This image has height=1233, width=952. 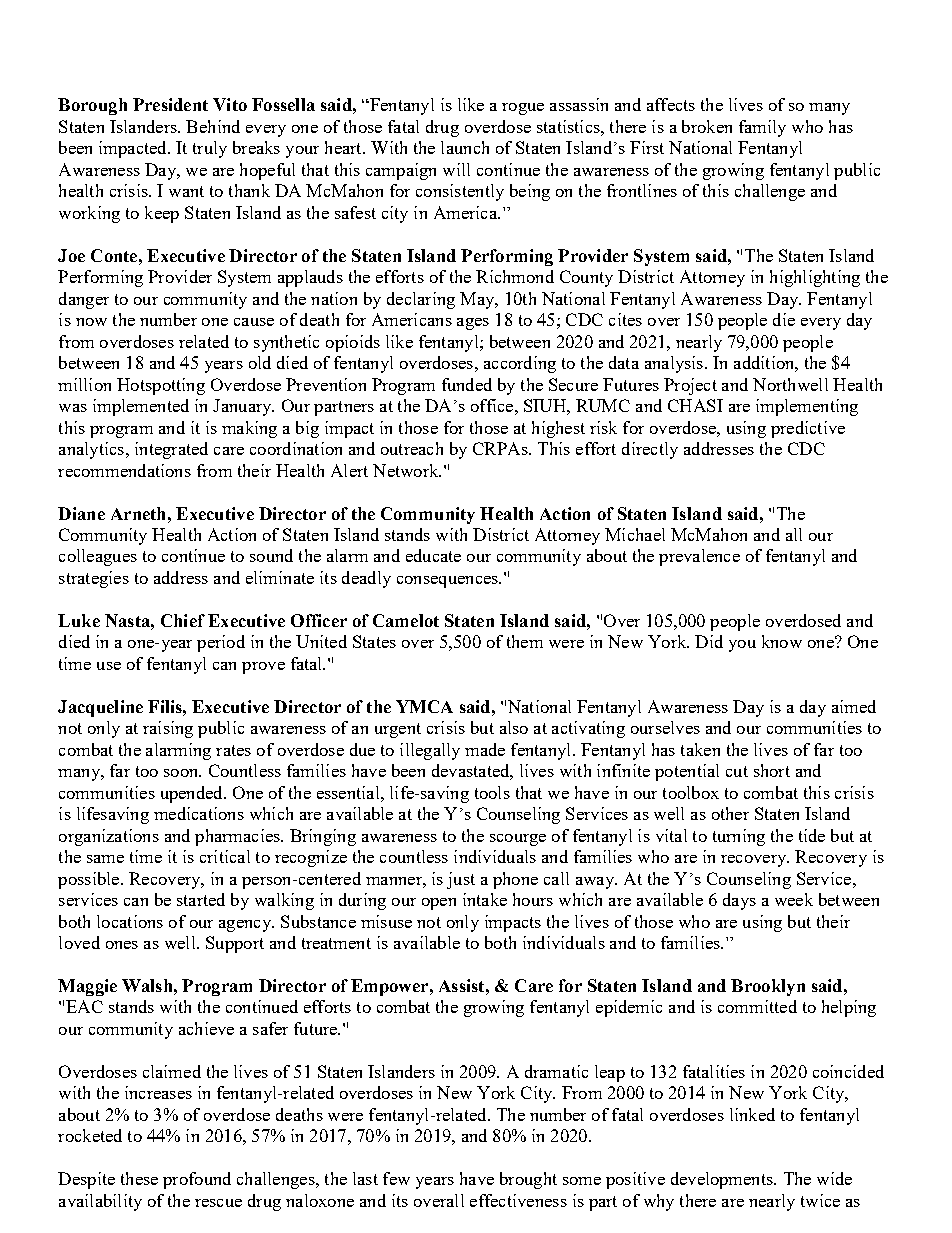 What do you see at coordinates (723, 1180) in the image?
I see `developments` at bounding box center [723, 1180].
